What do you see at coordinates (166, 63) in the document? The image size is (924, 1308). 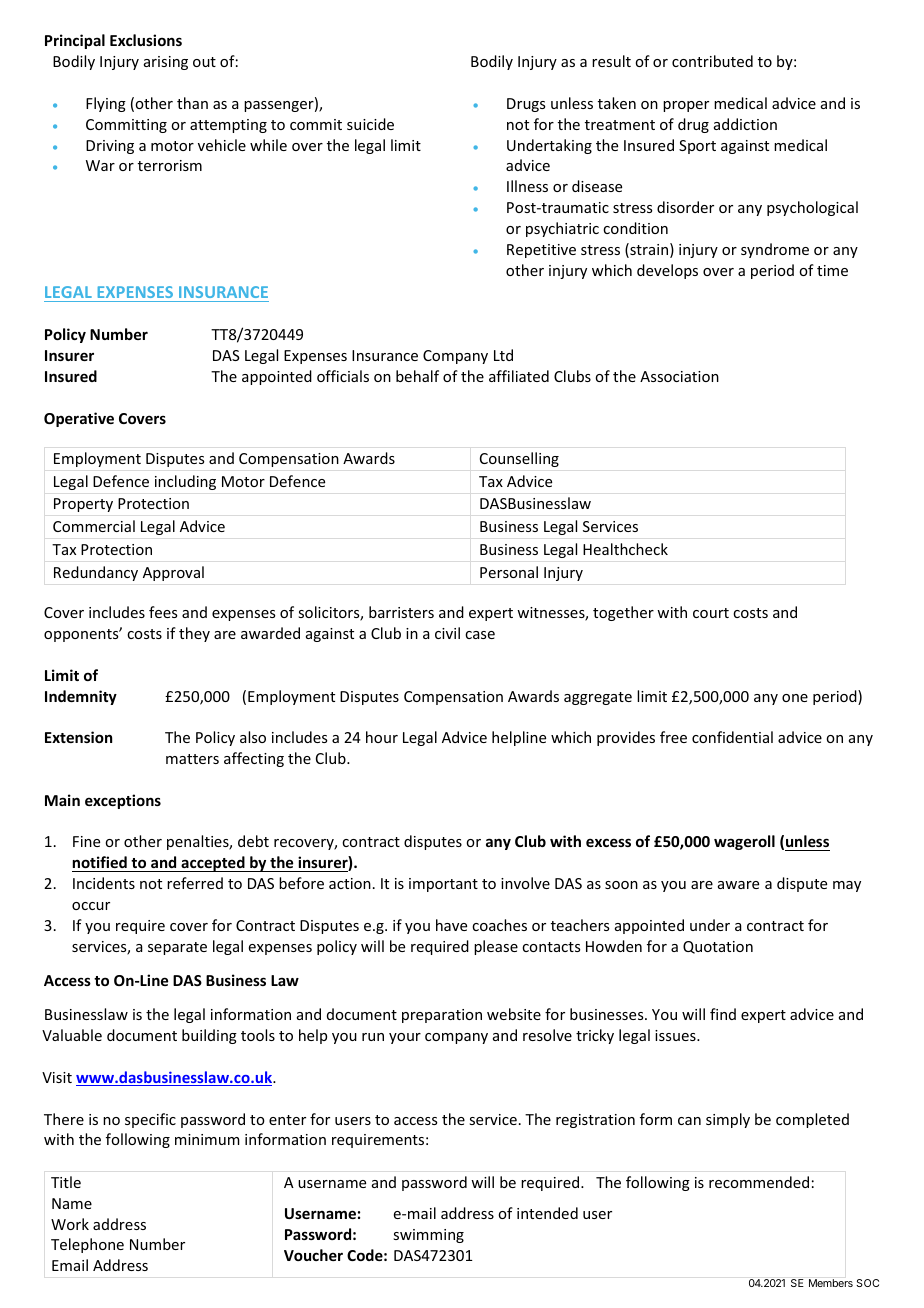 I see `arising` at bounding box center [166, 63].
